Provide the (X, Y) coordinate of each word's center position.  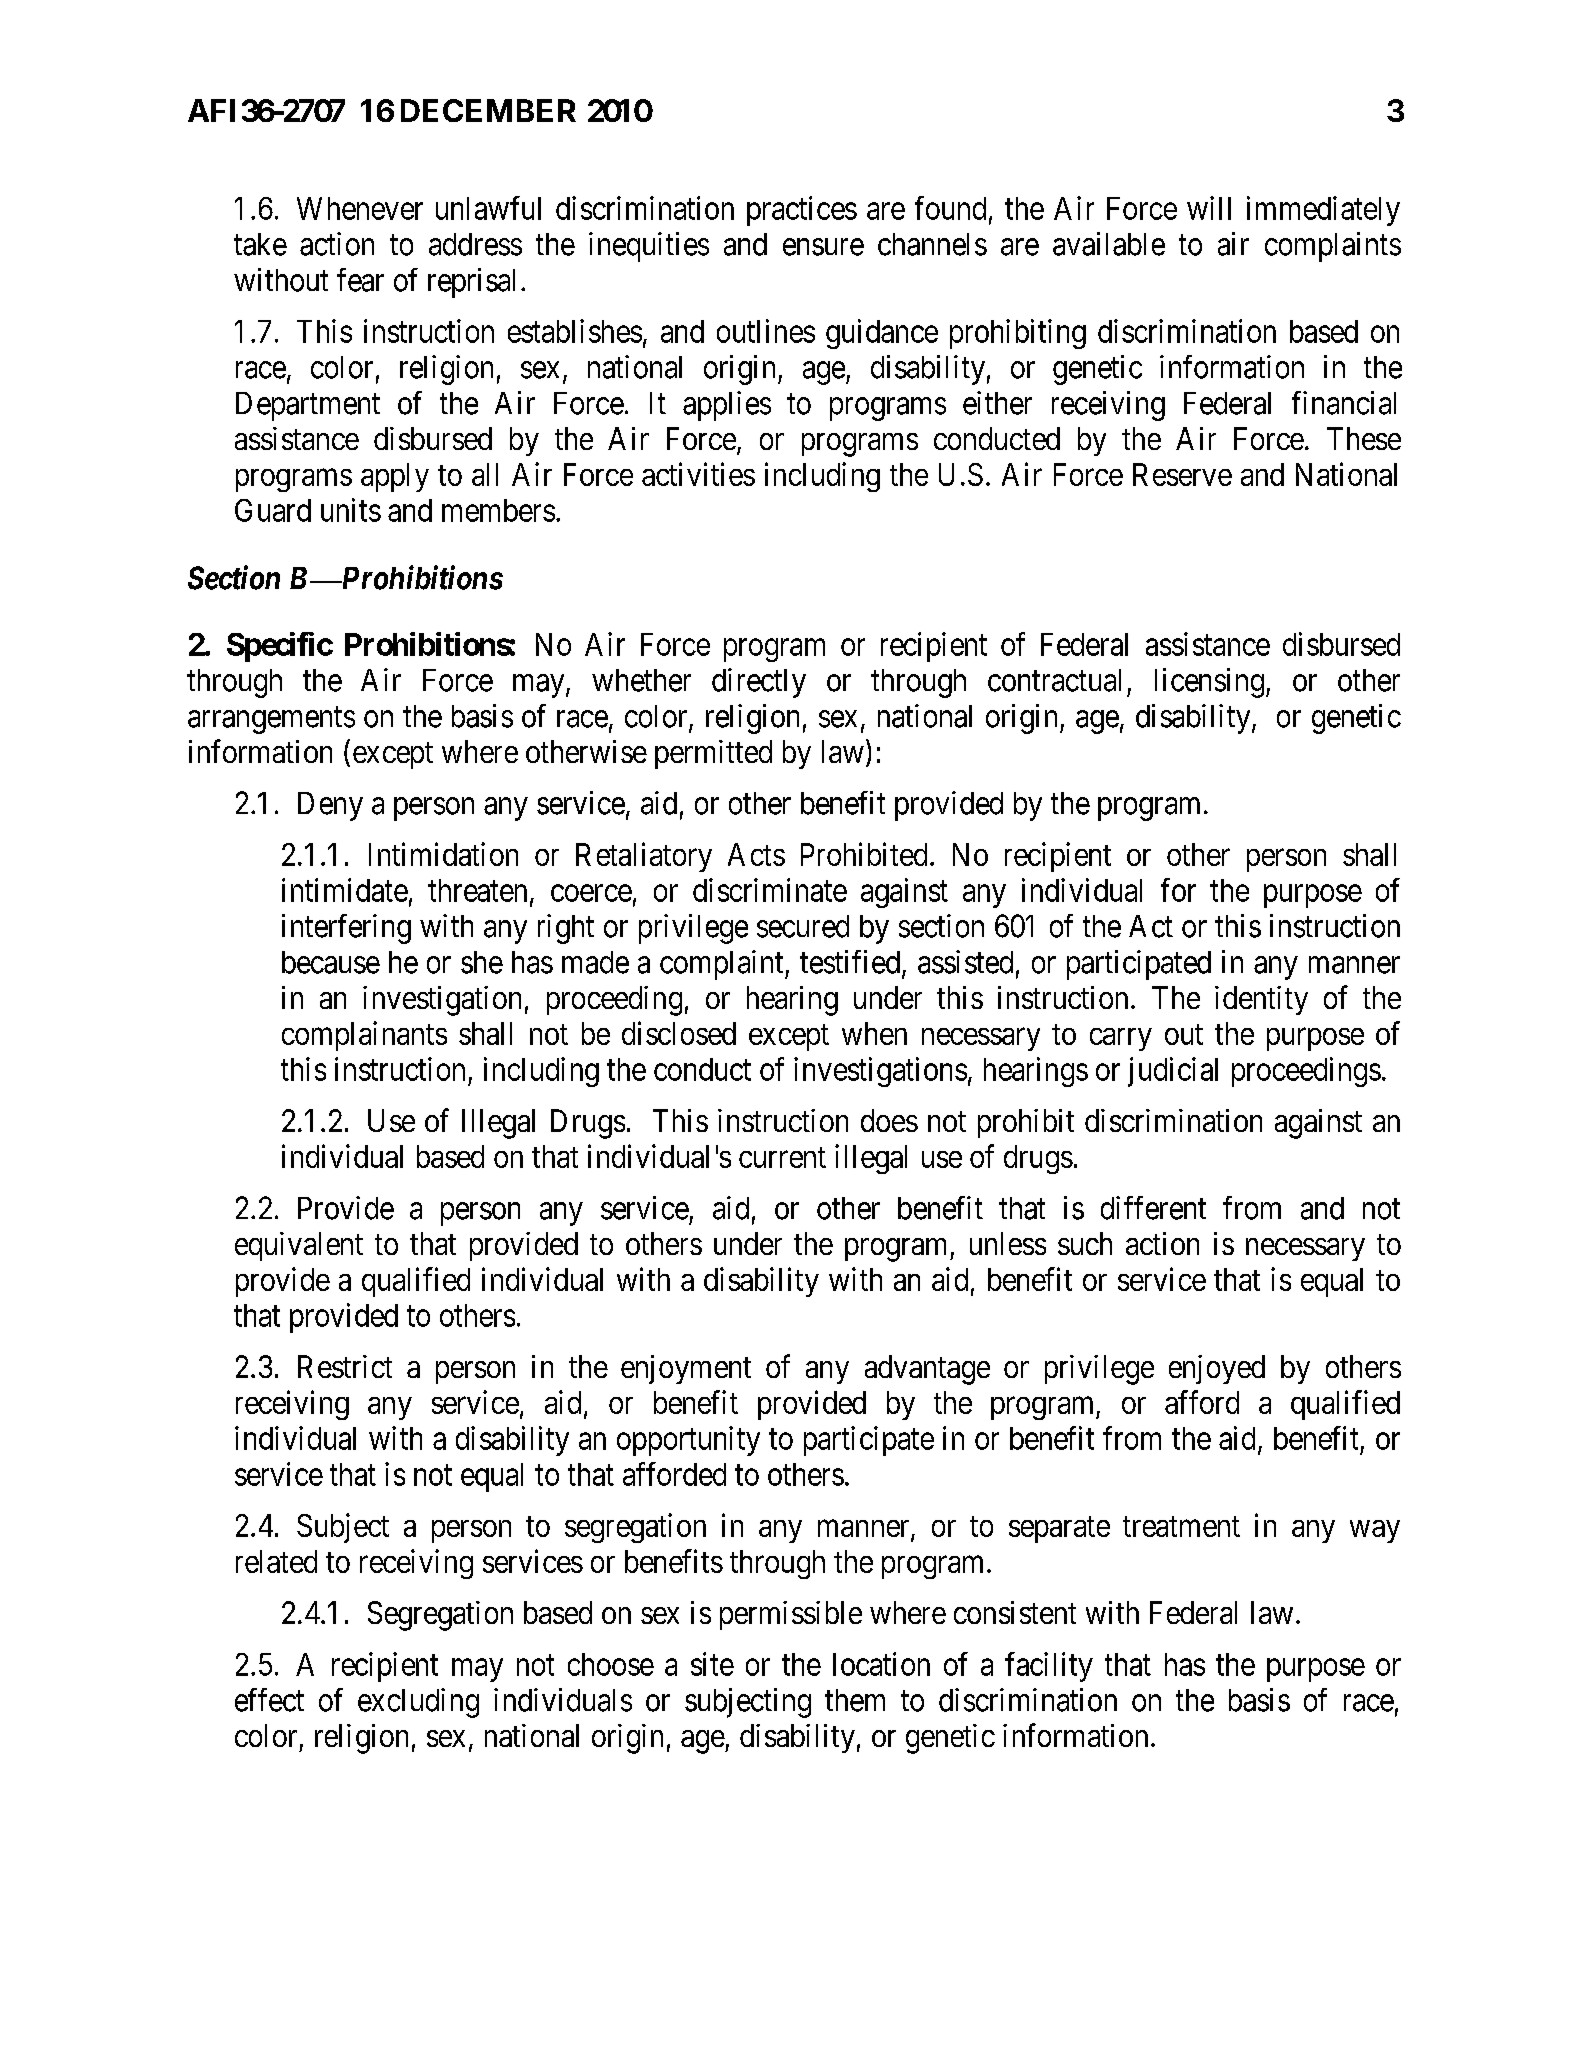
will (1209, 208)
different (1153, 1208)
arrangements (271, 720)
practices (802, 211)
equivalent (299, 1246)
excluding (418, 1703)
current (782, 1157)
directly (759, 683)
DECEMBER (488, 110)
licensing (1209, 683)
